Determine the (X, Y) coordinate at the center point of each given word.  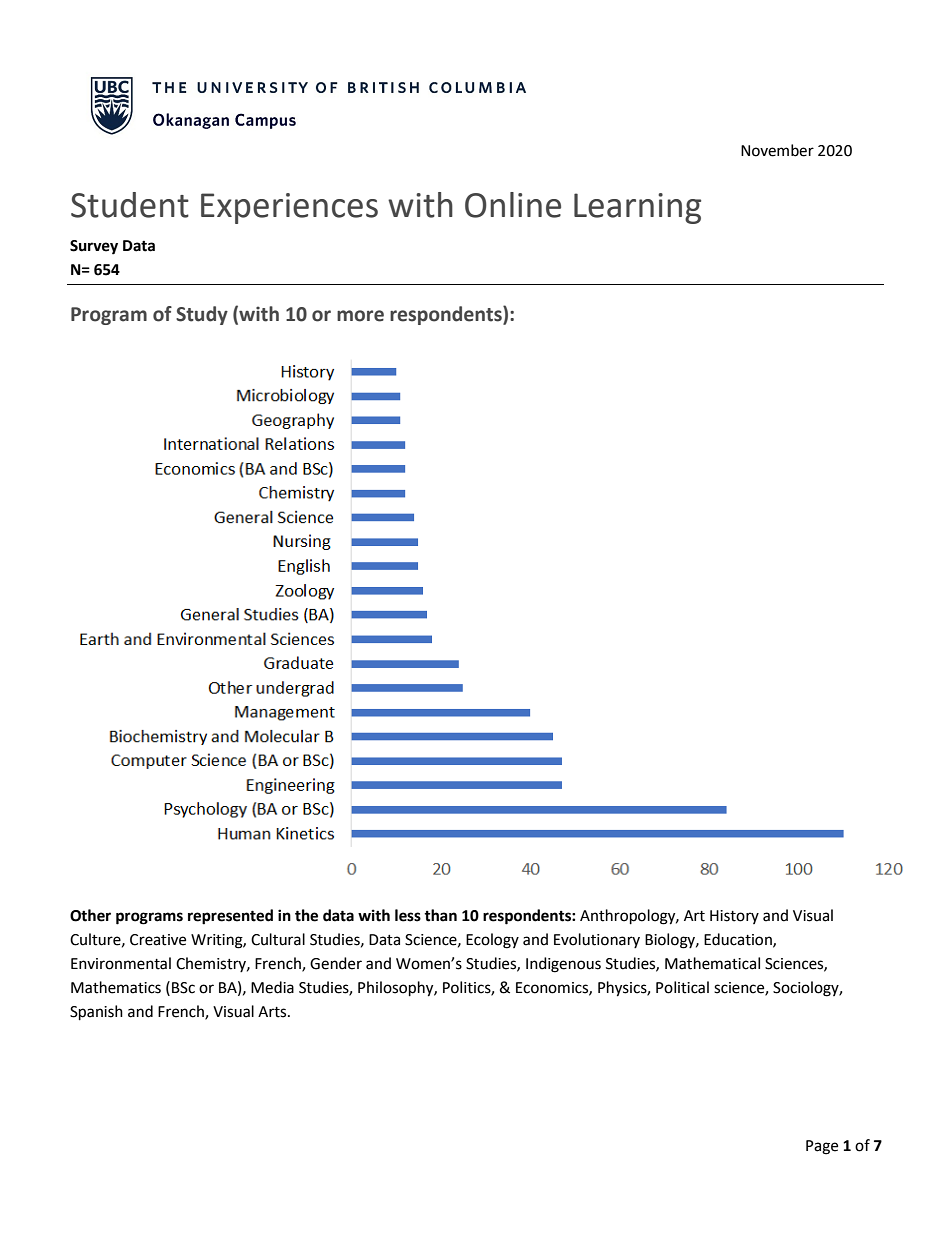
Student (130, 205)
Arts (273, 1012)
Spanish (96, 1013)
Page (822, 1147)
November (777, 150)
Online (513, 205)
